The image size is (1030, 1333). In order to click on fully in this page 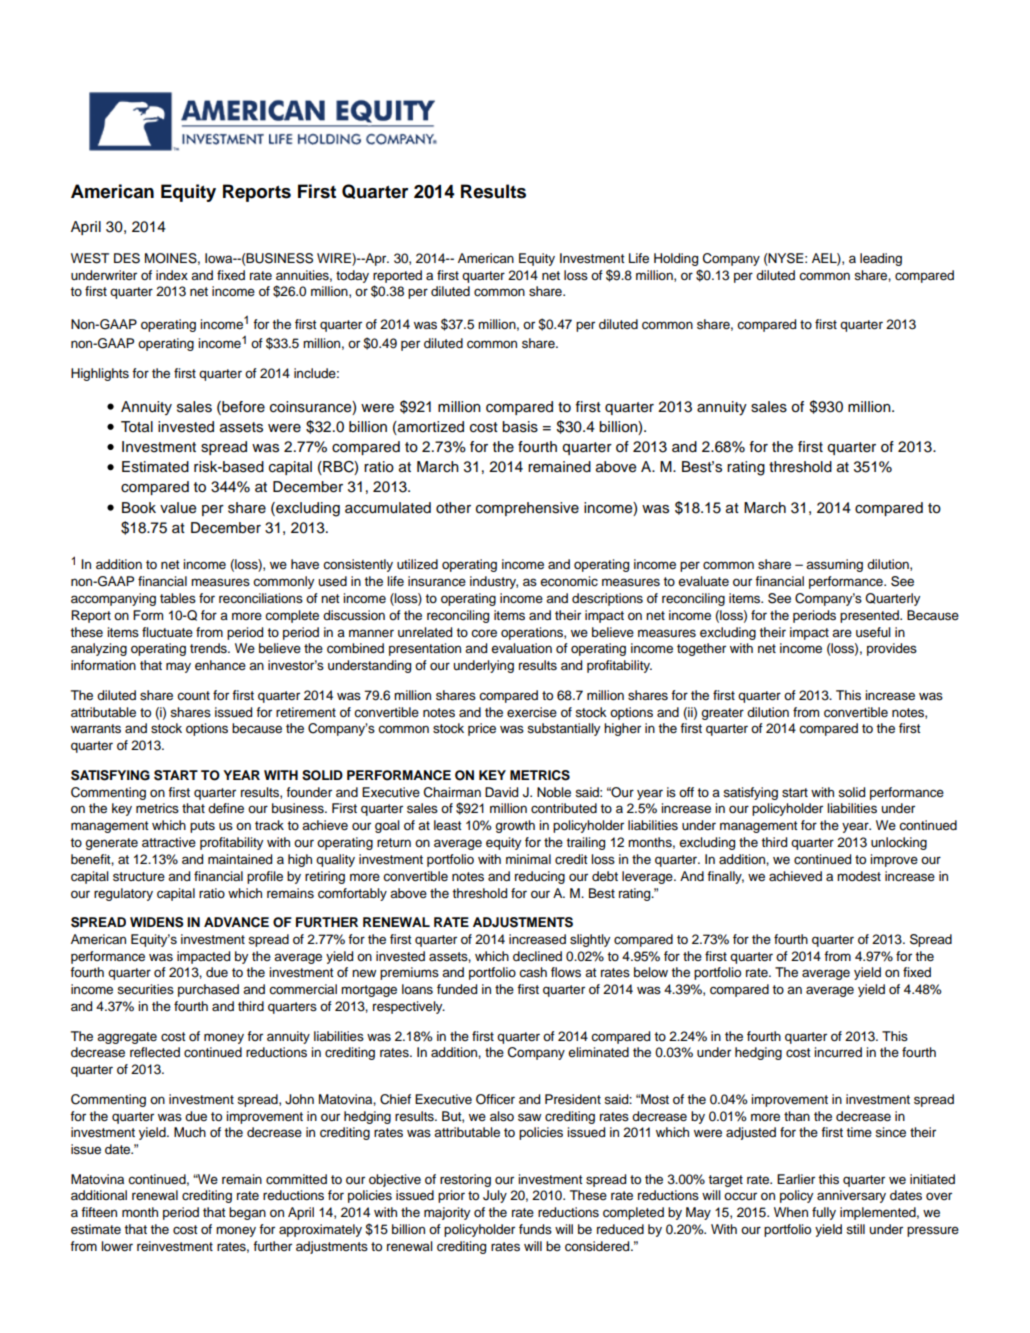, I will do `click(824, 1213)`.
